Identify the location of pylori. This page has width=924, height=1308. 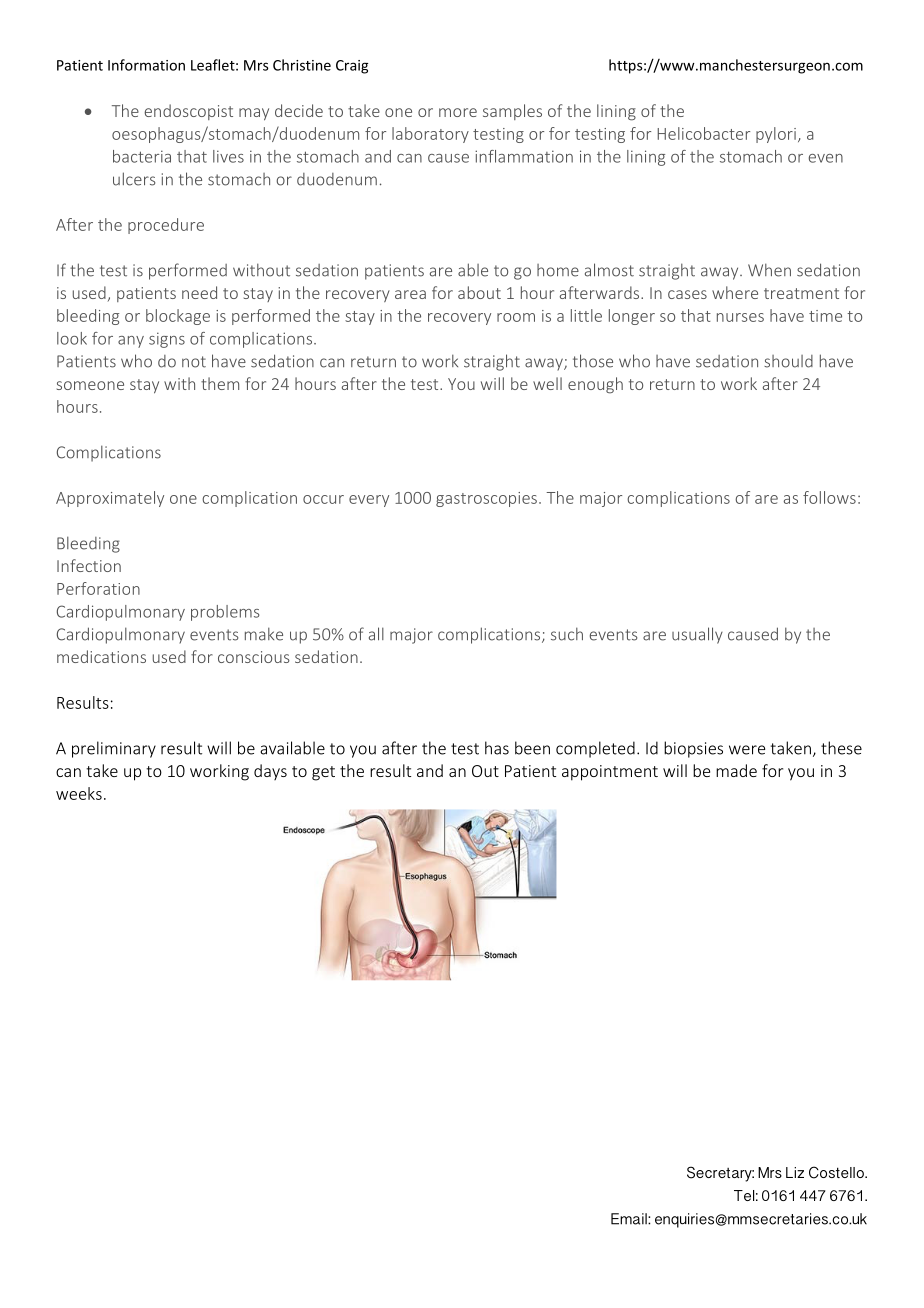
(776, 135).
